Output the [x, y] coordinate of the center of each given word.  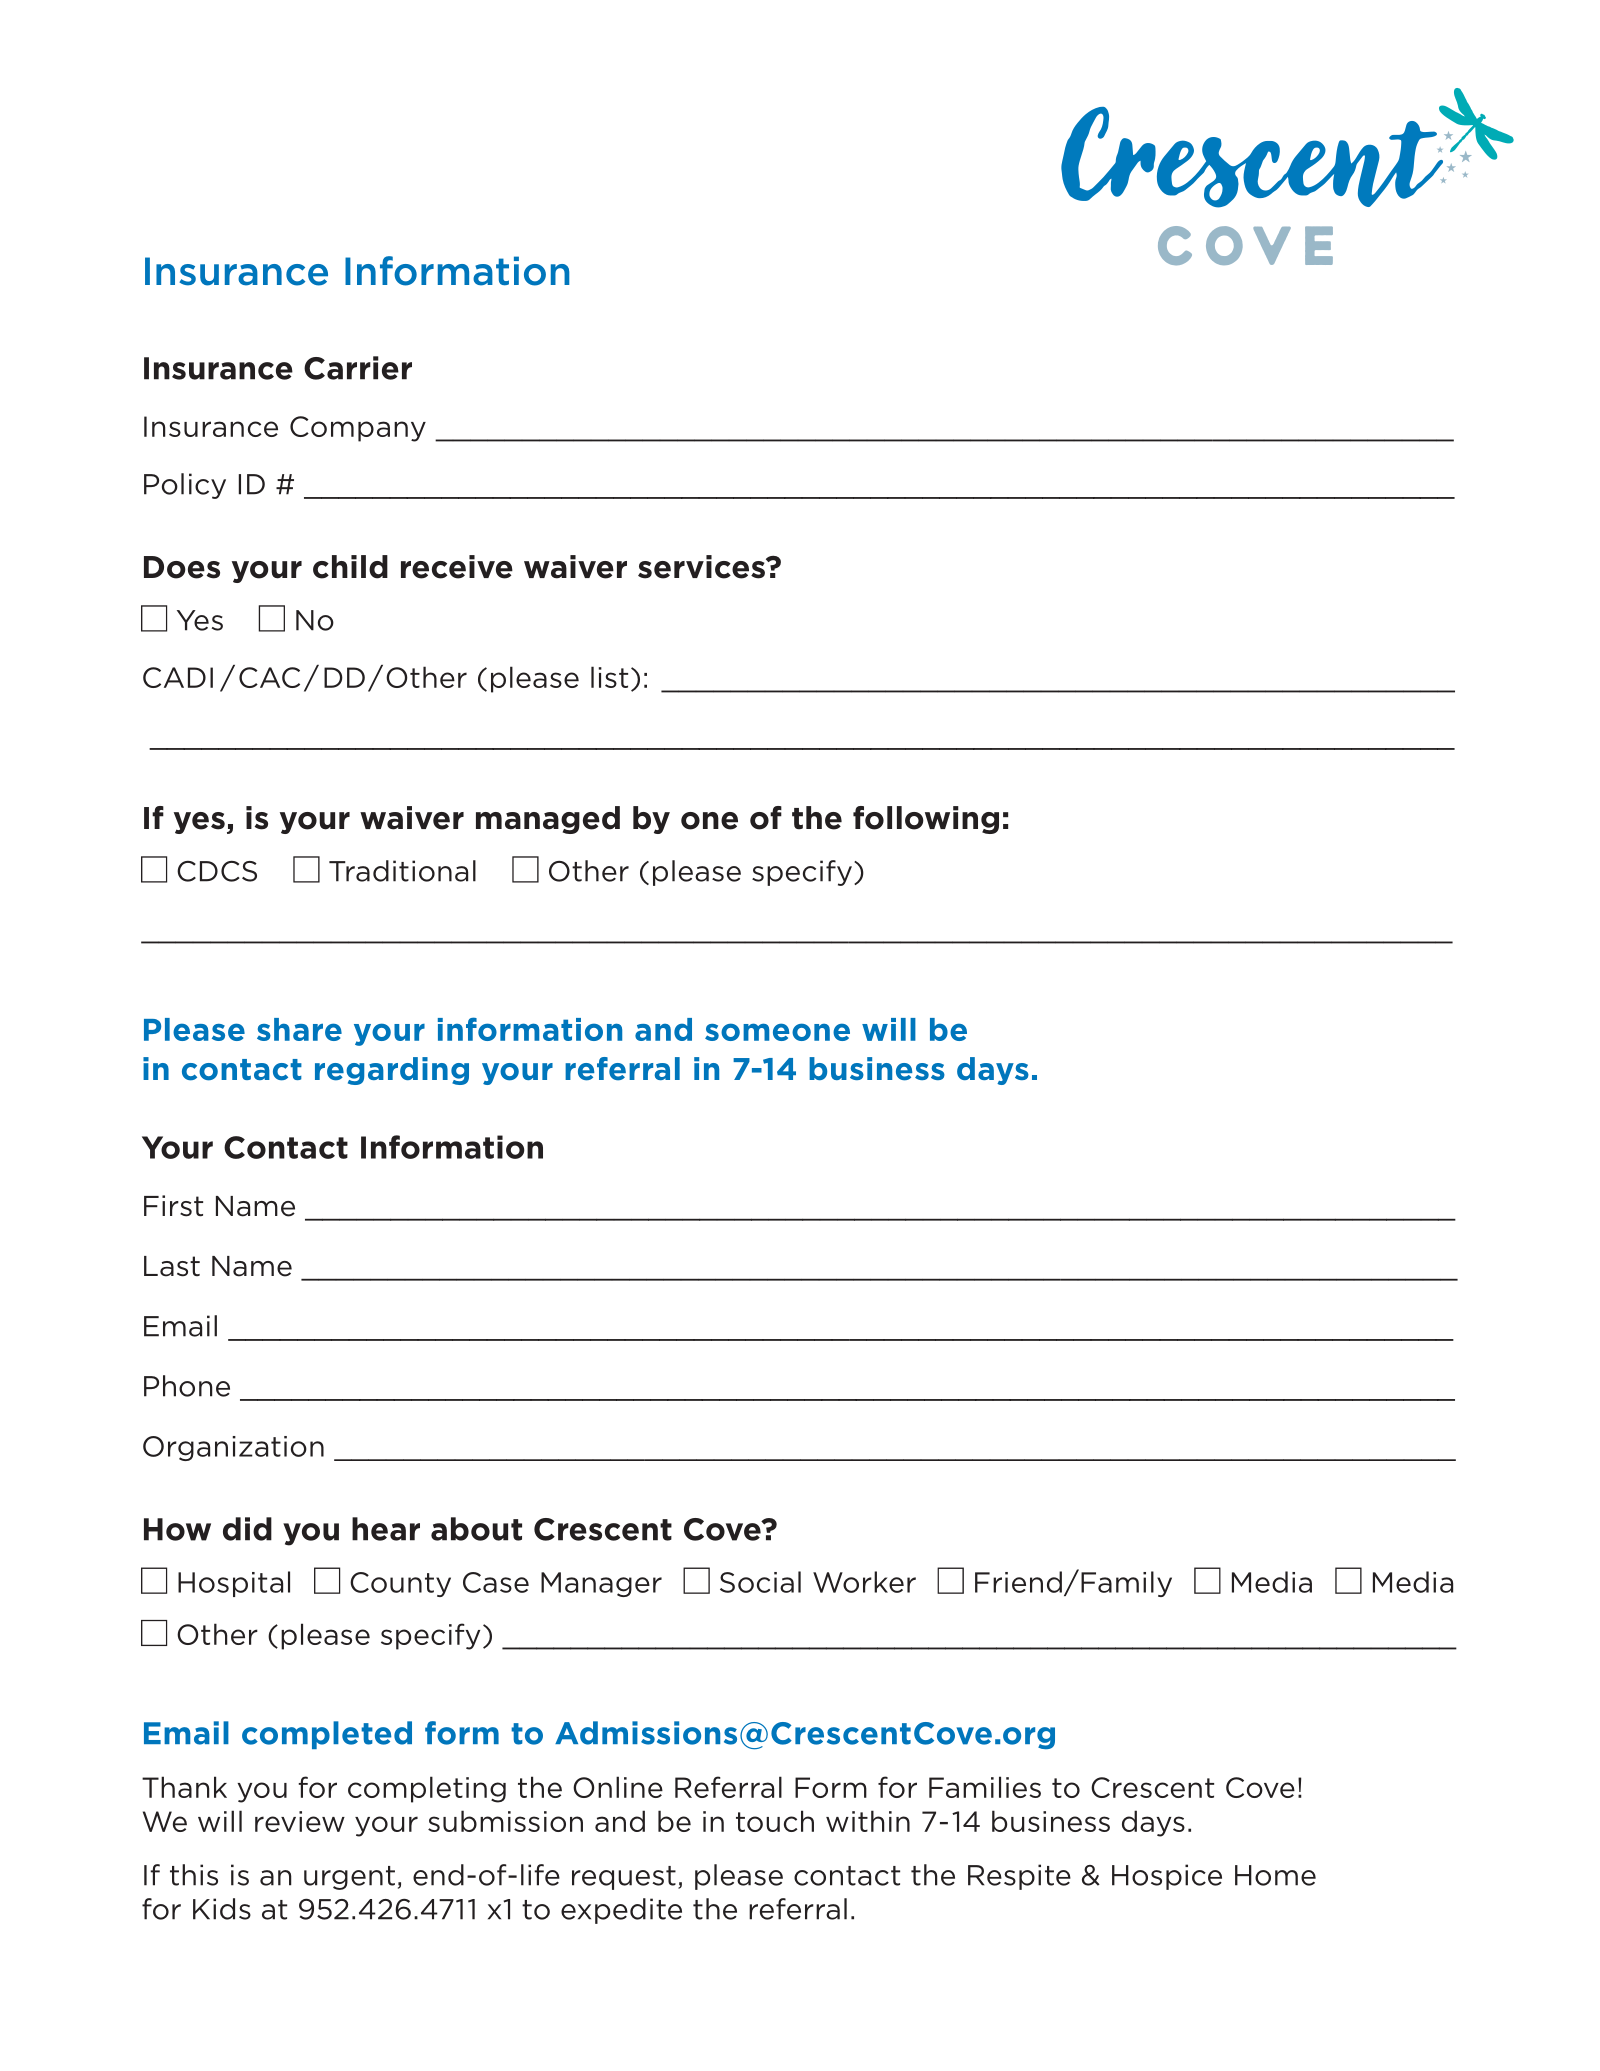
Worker [864, 1582]
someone [777, 1032]
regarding [392, 1071]
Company [358, 429]
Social [760, 1582]
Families [985, 1787]
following [926, 820]
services [702, 567]
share [299, 1029]
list [609, 677]
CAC [269, 677]
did [247, 1529]
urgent [349, 1878]
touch [775, 1821]
